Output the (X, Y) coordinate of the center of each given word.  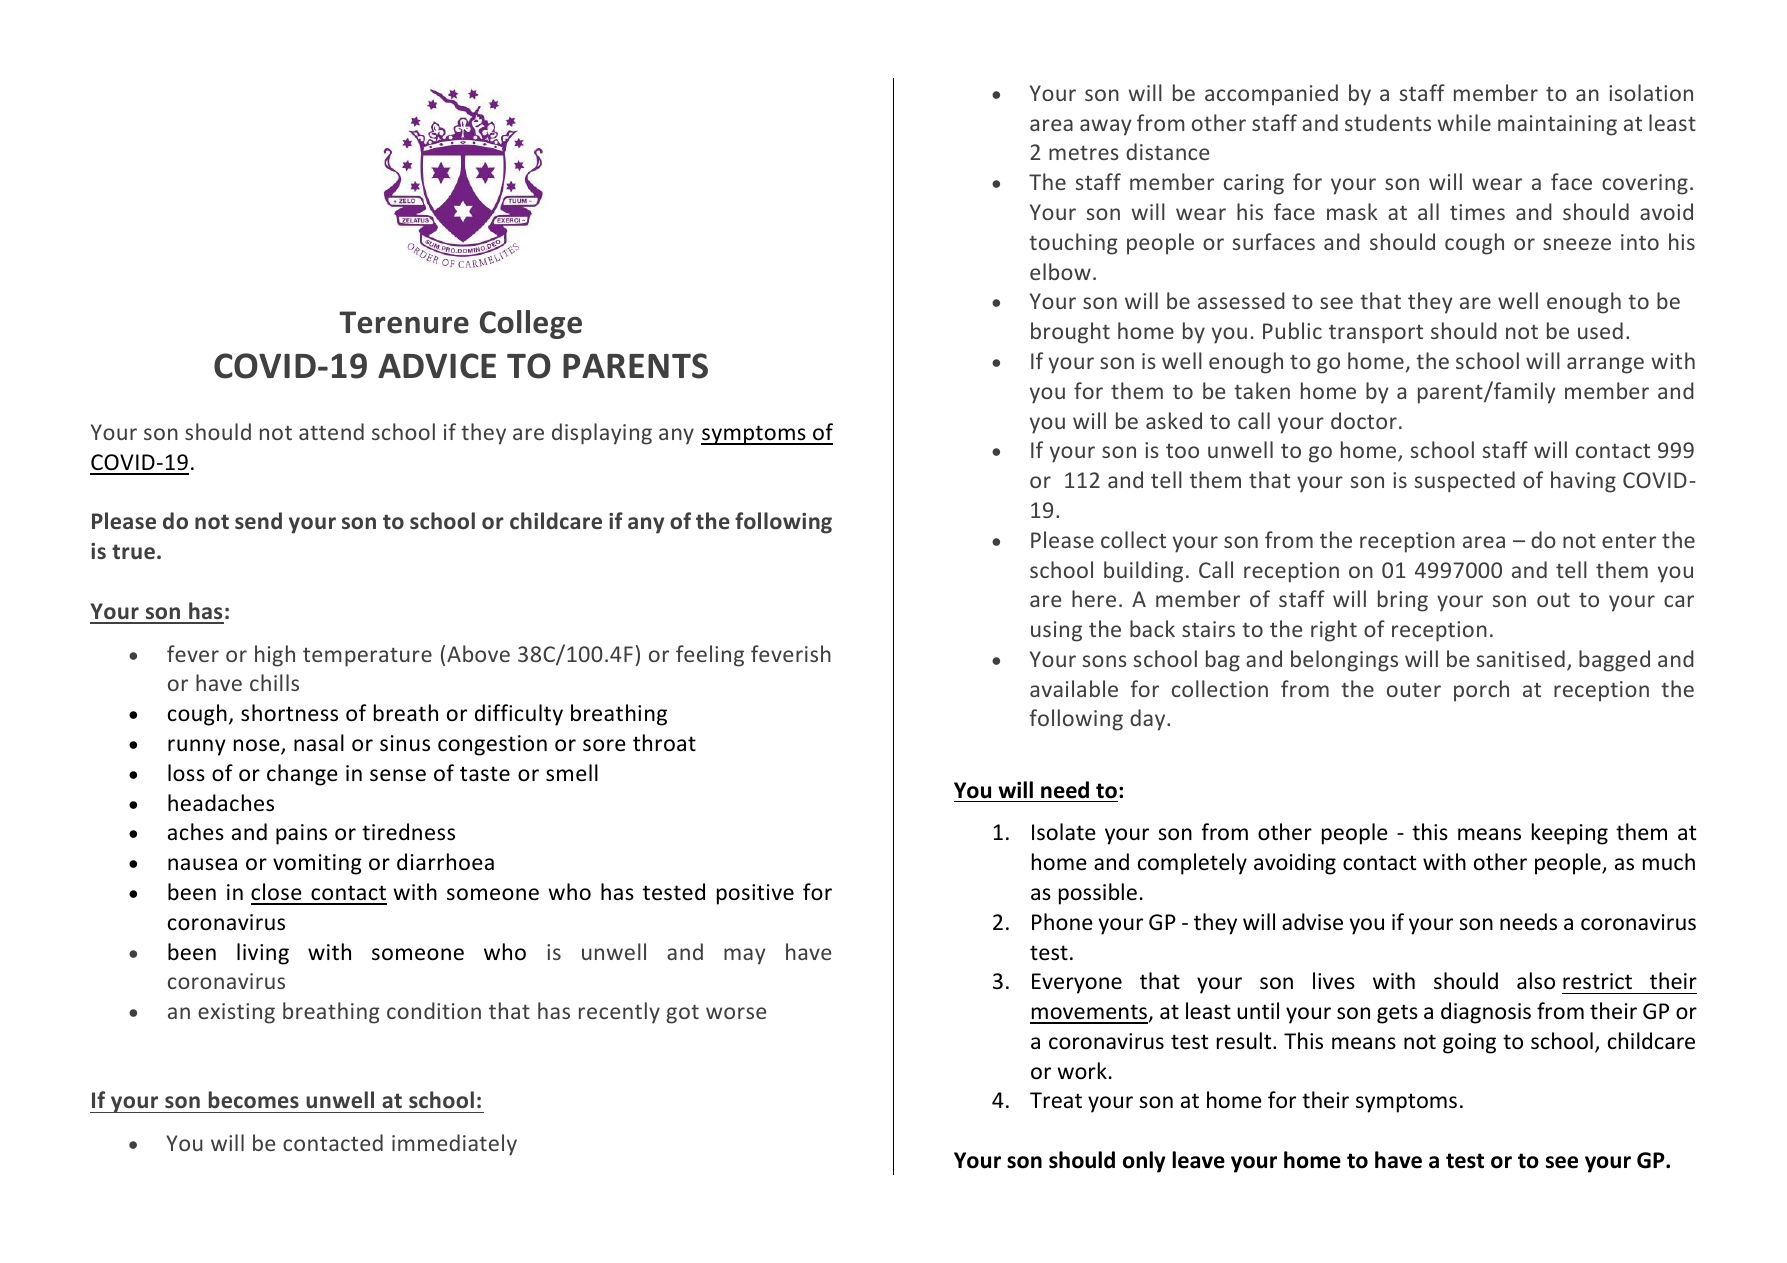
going (1469, 1043)
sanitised (1520, 658)
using (1056, 631)
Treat (1056, 1100)
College (531, 324)
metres (1084, 152)
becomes (254, 1099)
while (1464, 122)
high (275, 656)
